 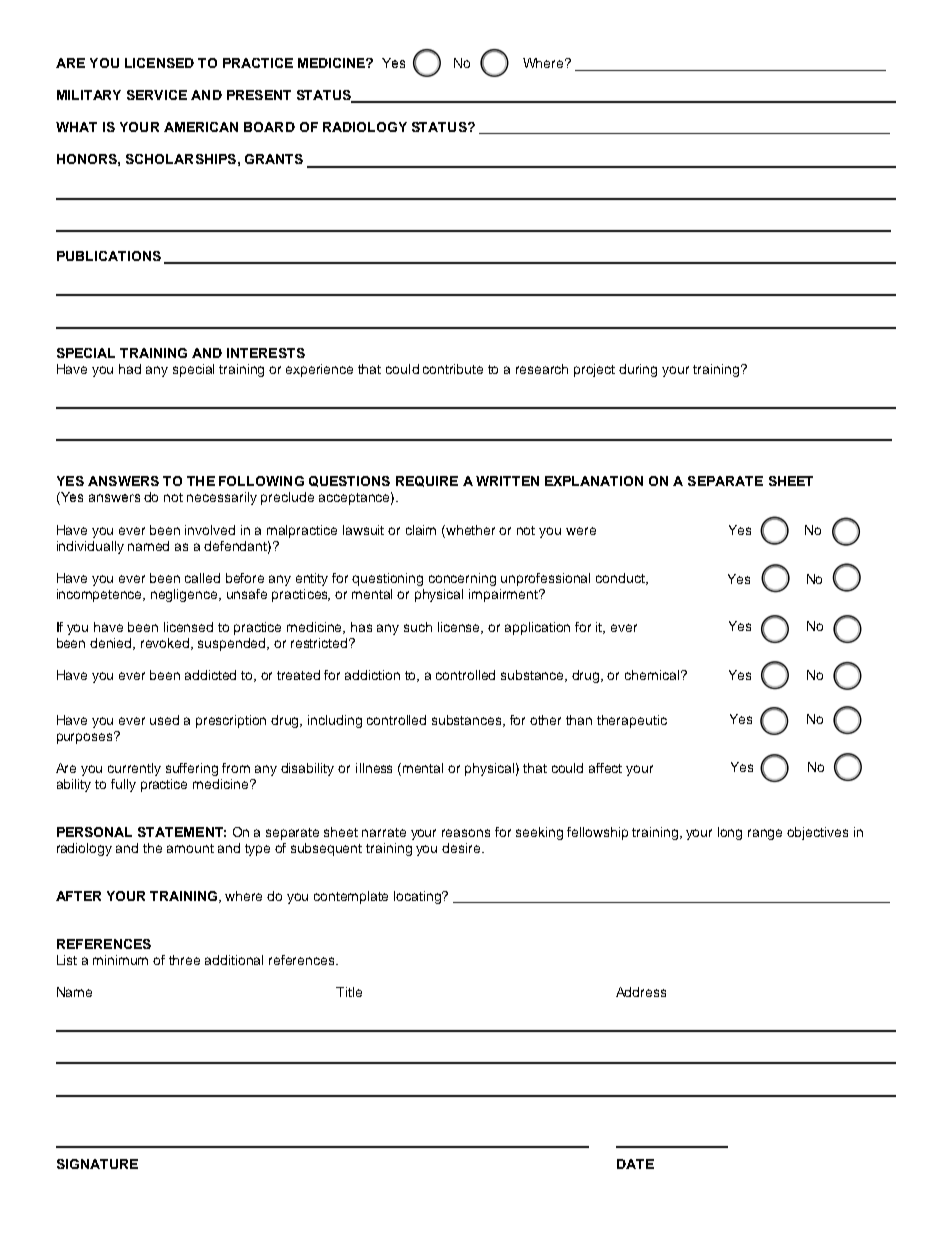 What do you see at coordinates (419, 897) in the page?
I see `locating` at bounding box center [419, 897].
